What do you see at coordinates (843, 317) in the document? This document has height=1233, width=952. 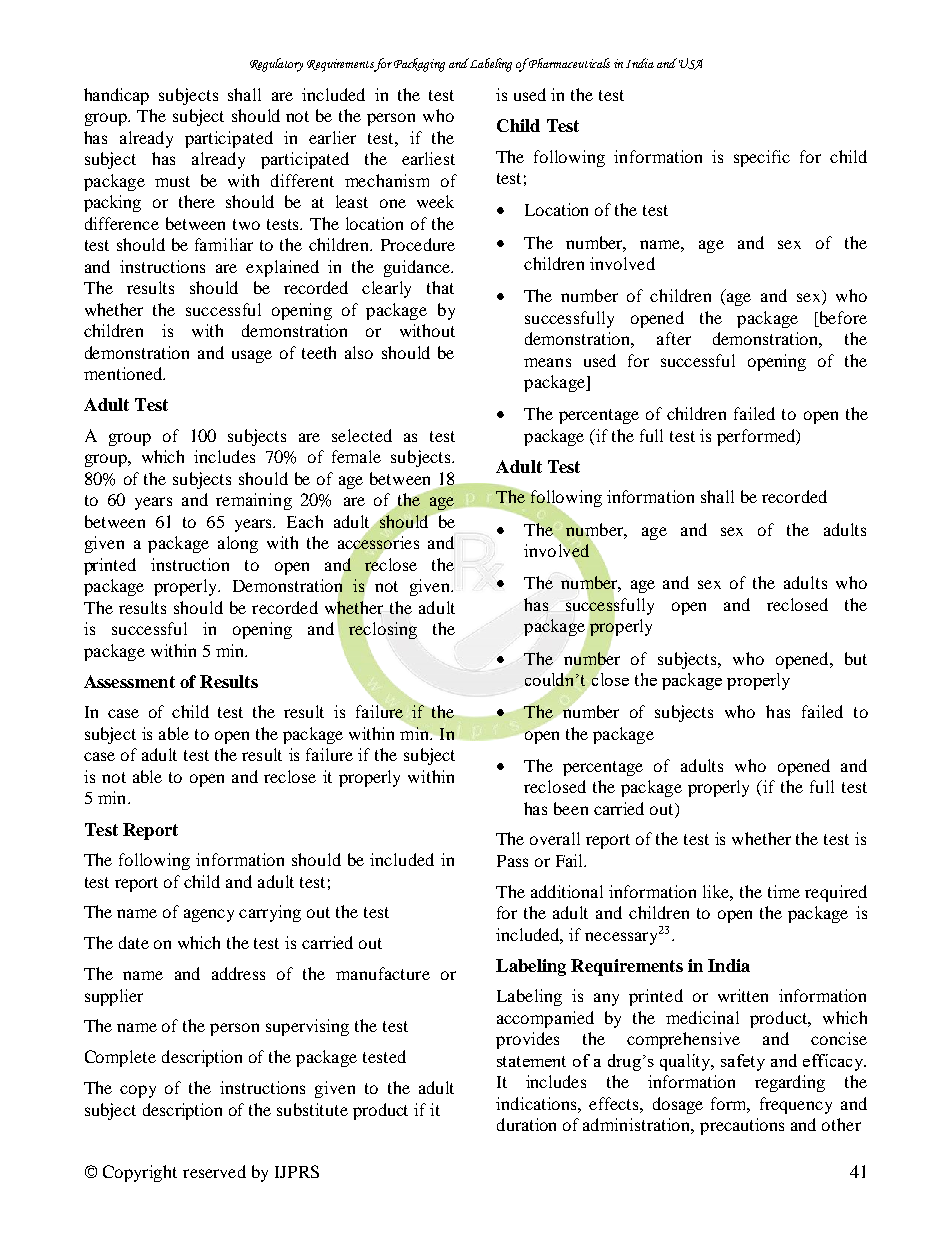 I see `before` at bounding box center [843, 317].
